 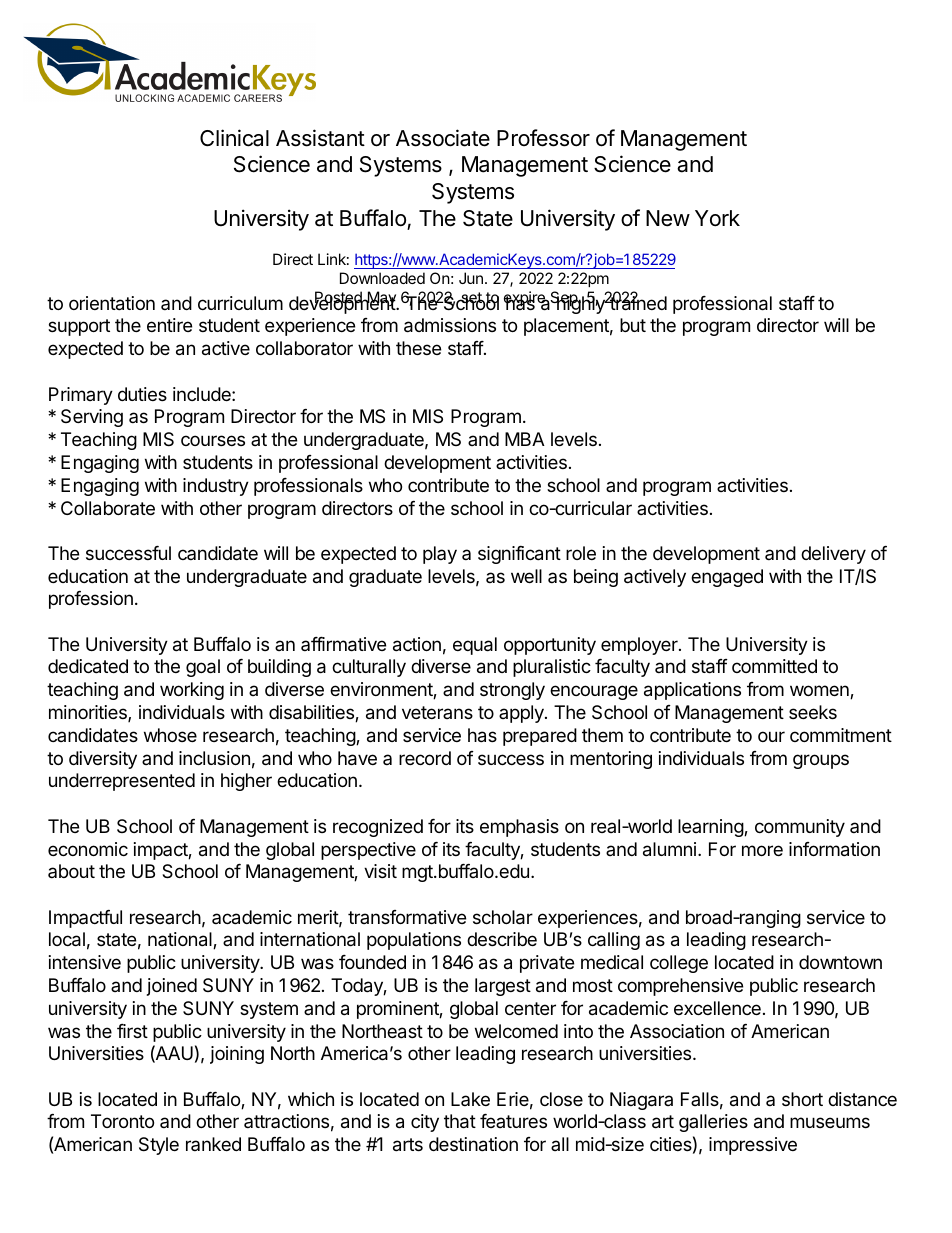 I want to click on short, so click(x=802, y=1099).
